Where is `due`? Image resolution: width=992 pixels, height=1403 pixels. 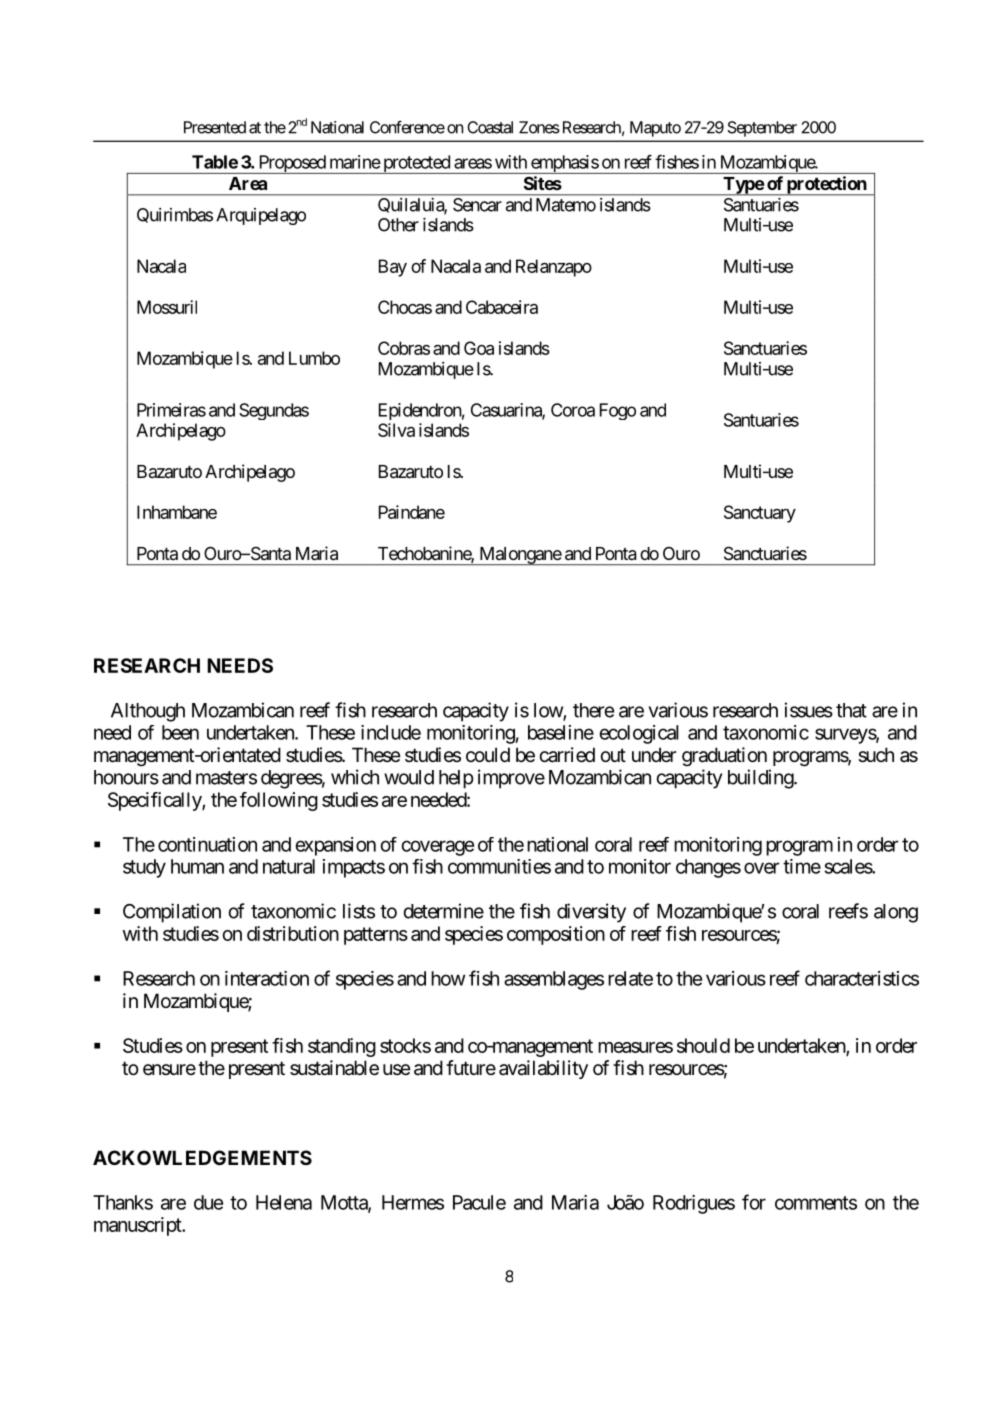
due is located at coordinates (208, 1202).
